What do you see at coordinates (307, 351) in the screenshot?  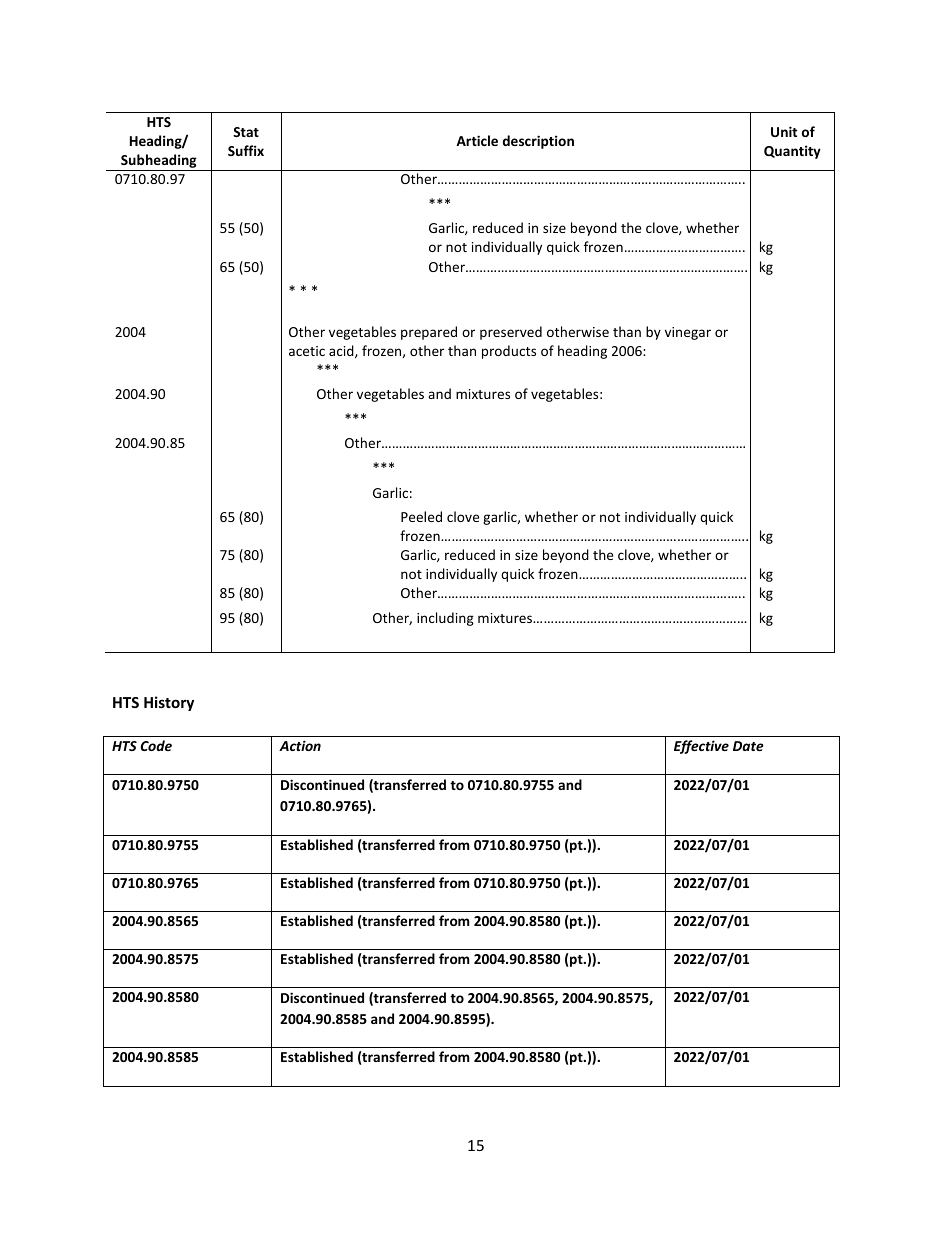 I see `acetic` at bounding box center [307, 351].
